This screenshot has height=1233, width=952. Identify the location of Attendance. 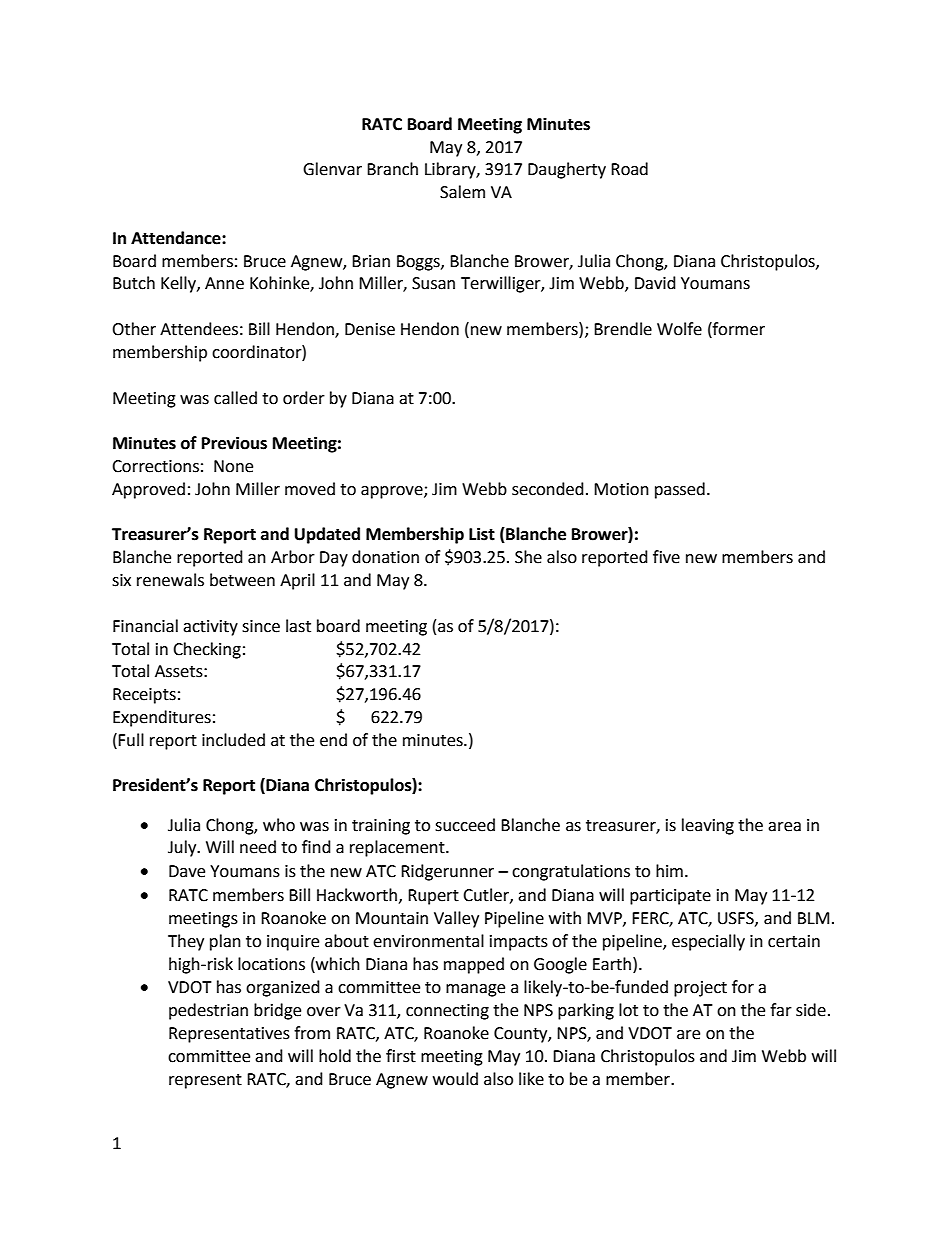
(177, 238).
